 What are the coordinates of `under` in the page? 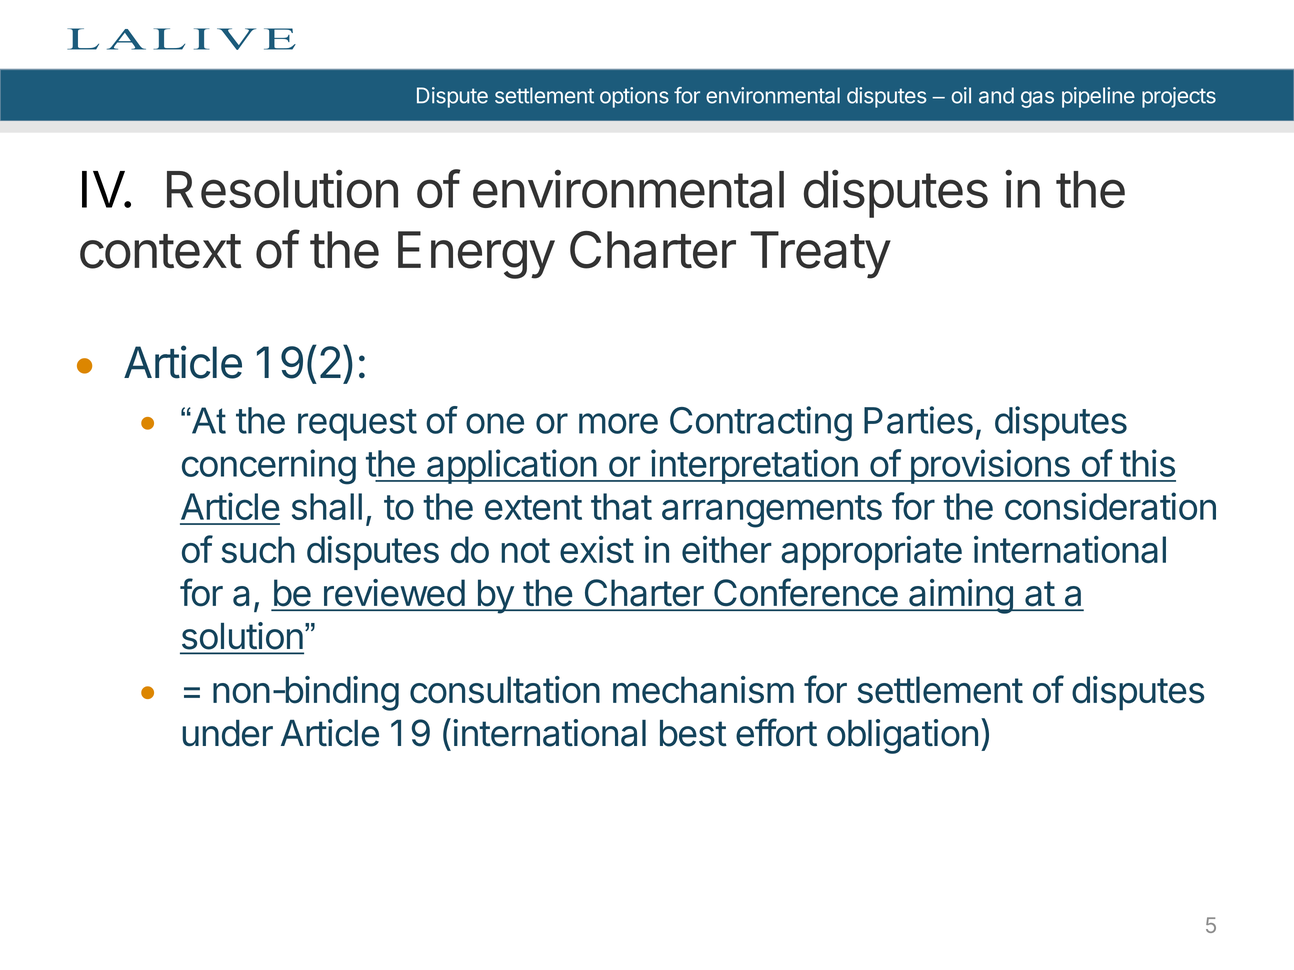 It's located at (227, 733).
